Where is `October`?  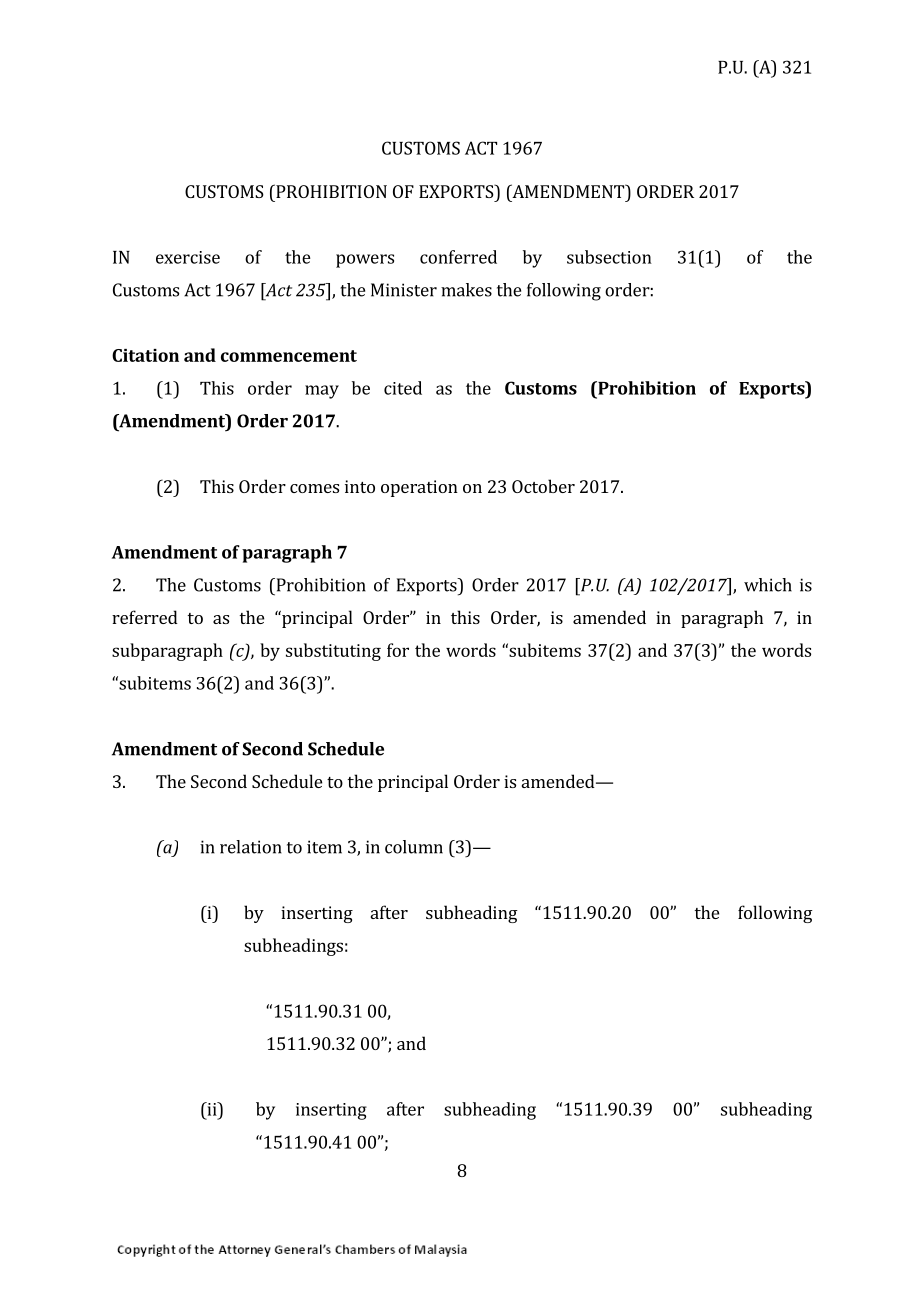
October is located at coordinates (543, 486).
